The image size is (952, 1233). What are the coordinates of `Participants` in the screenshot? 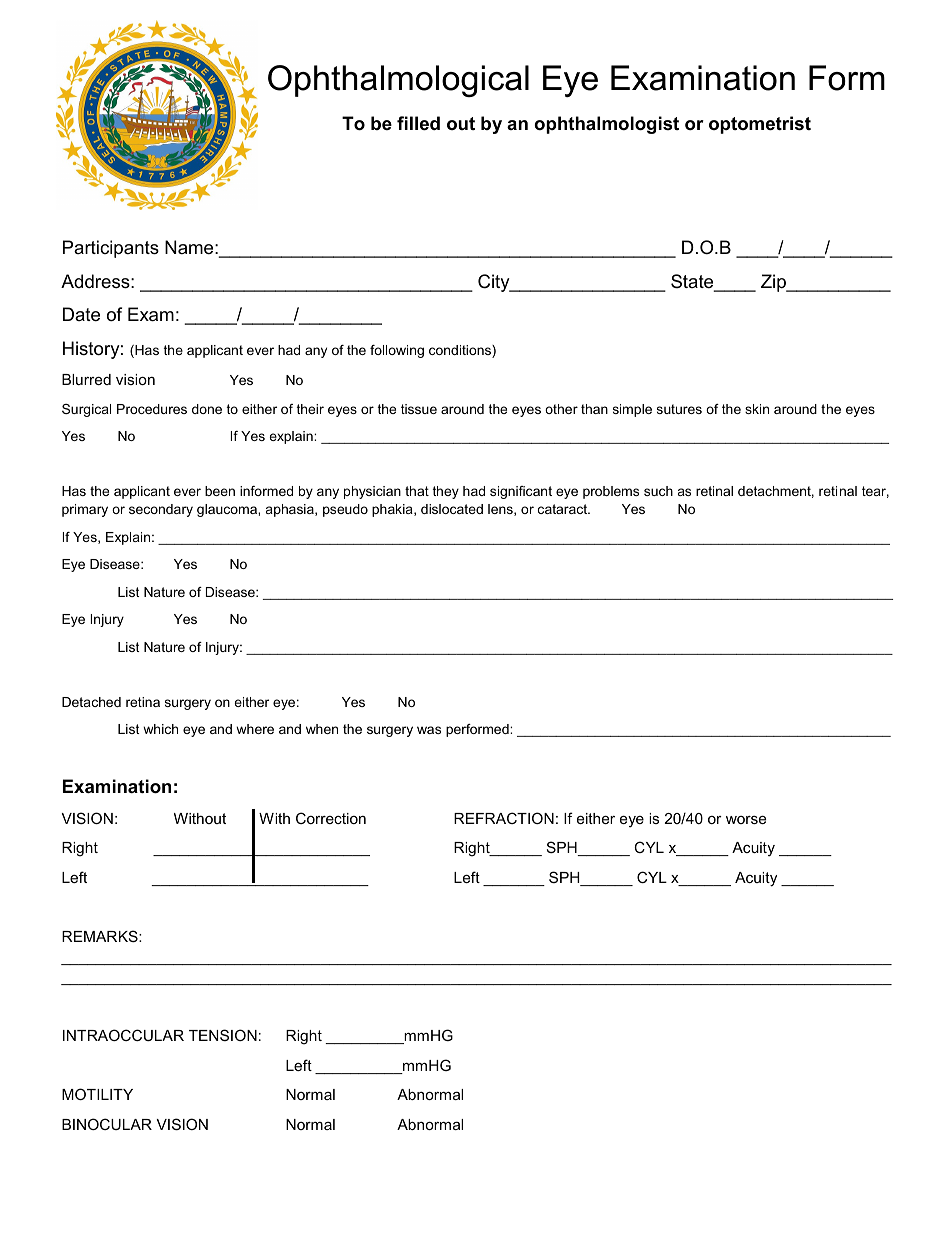 It's located at (111, 249).
